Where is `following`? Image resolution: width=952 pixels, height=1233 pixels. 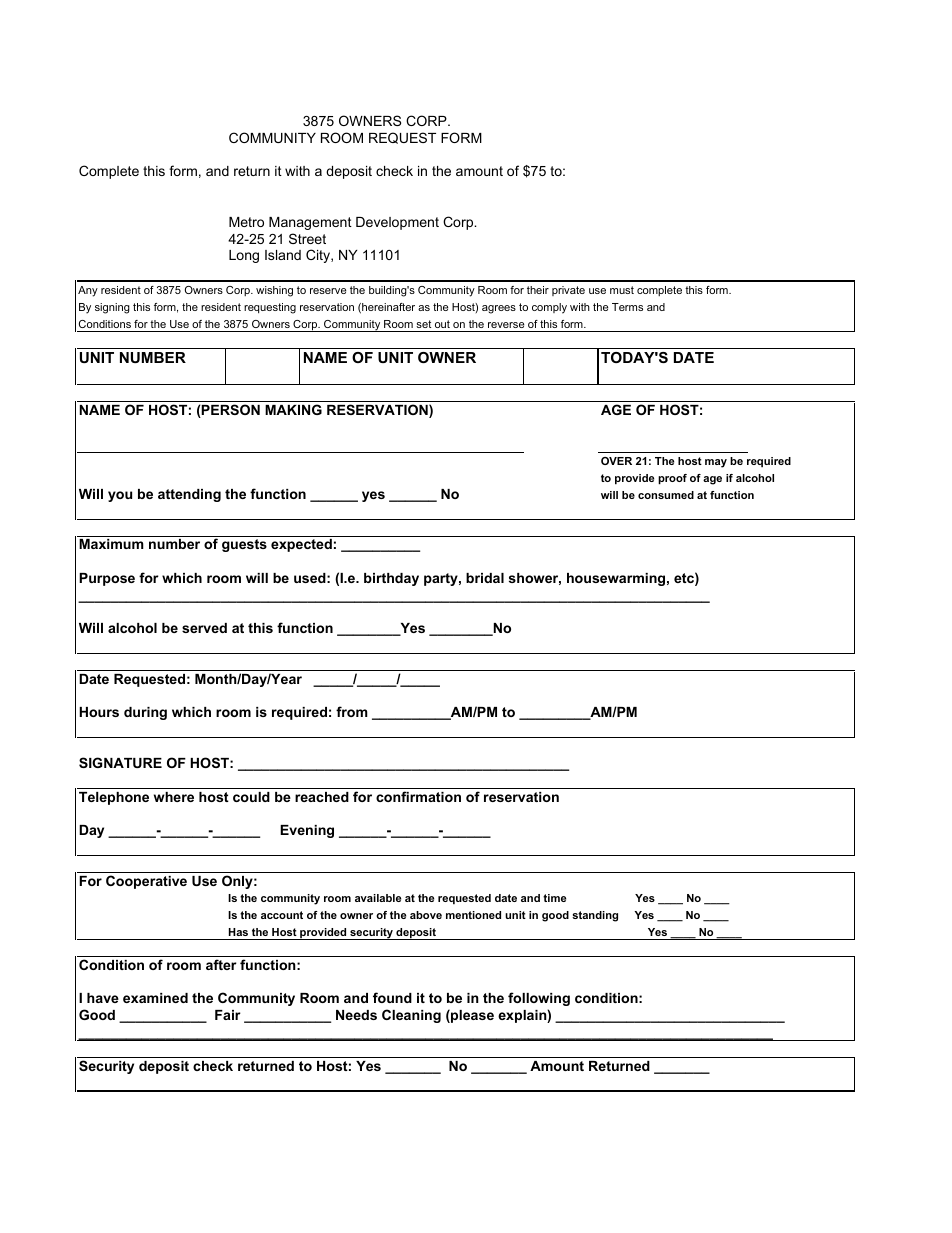
following is located at coordinates (539, 999).
